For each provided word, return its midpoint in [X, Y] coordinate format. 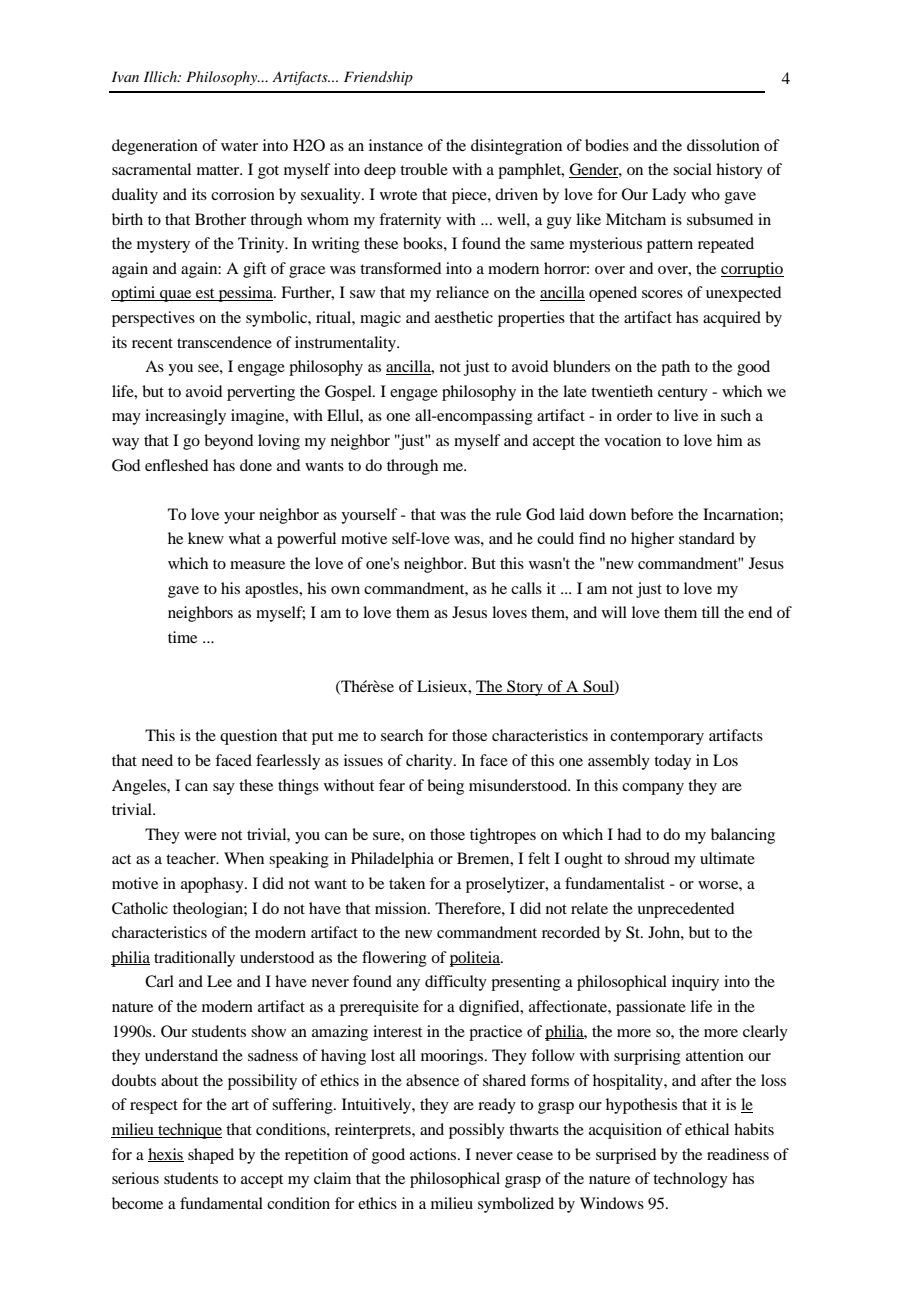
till [710, 612]
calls [526, 588]
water [239, 146]
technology [690, 1180]
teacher [192, 858]
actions [434, 1154]
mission [402, 908]
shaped [211, 1156]
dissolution [723, 145]
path [675, 368]
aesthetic [464, 317]
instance [396, 145]
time [182, 637]
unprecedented [685, 910]
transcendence [224, 342]
